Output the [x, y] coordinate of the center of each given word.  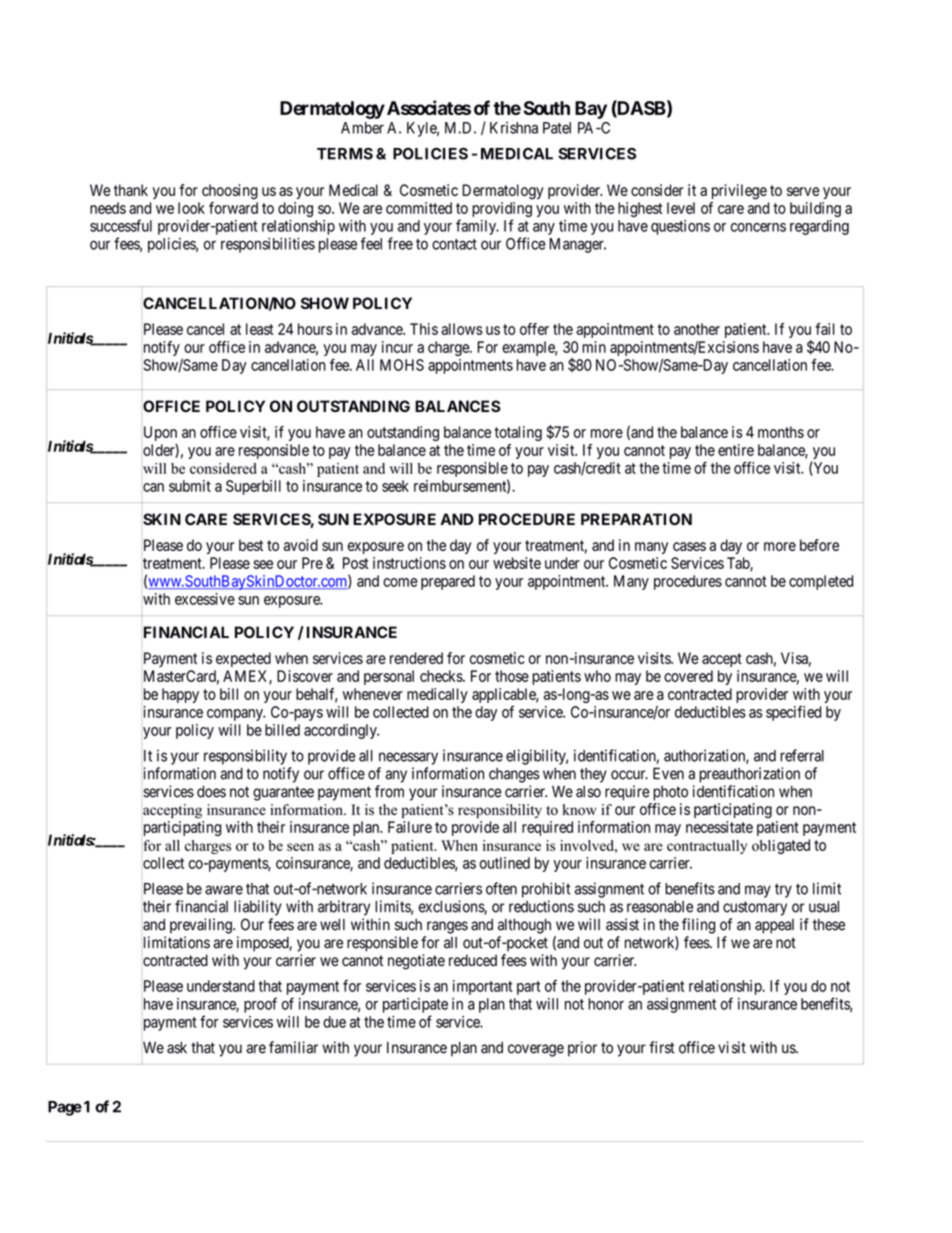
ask [177, 1048]
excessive [205, 599]
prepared [448, 582]
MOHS [402, 365]
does [211, 792]
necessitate [719, 827]
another [697, 329]
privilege [739, 192]
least [260, 329]
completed [821, 582]
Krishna [514, 128]
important [483, 987]
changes [514, 775]
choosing [230, 192]
